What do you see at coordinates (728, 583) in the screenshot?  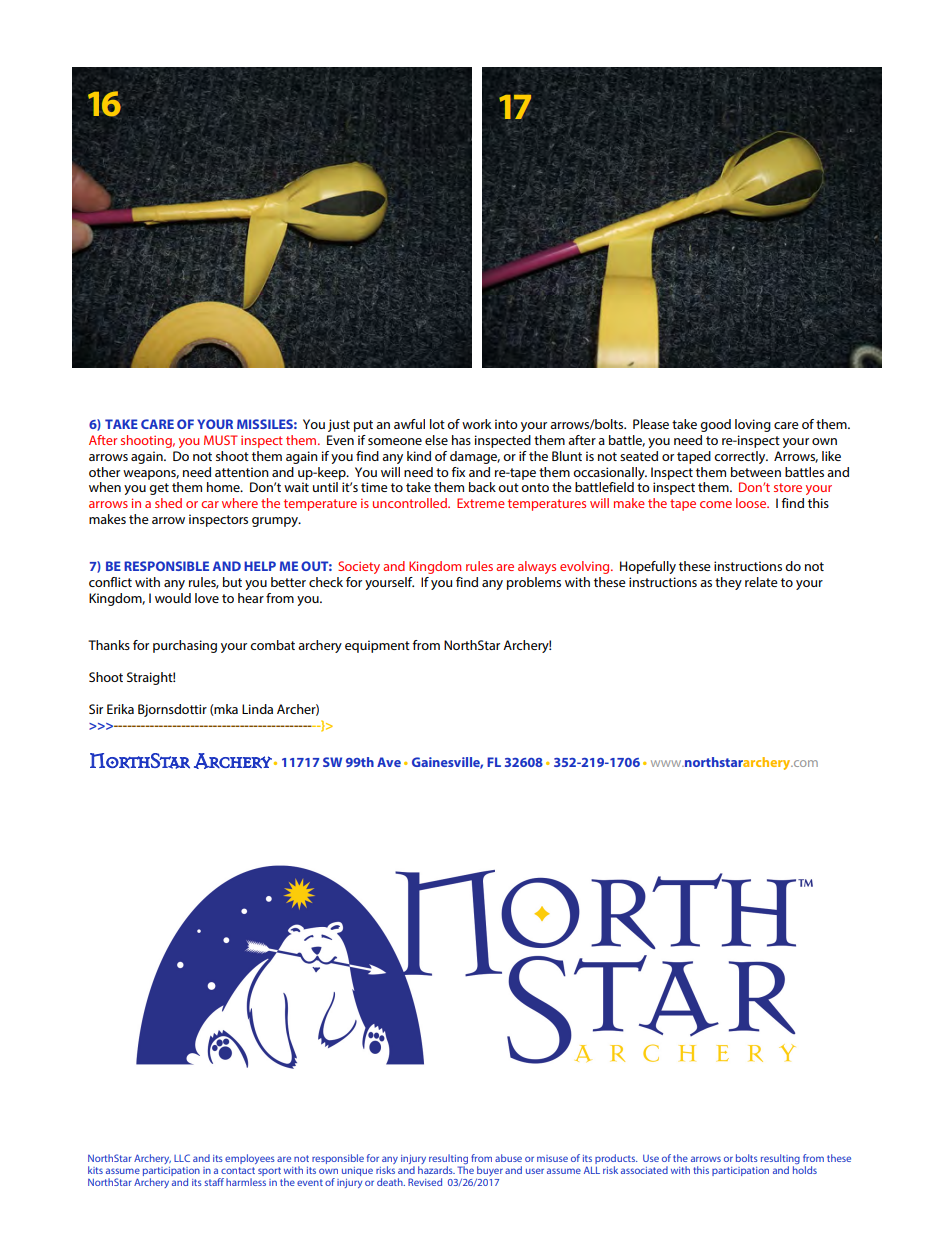 I see `they` at bounding box center [728, 583].
